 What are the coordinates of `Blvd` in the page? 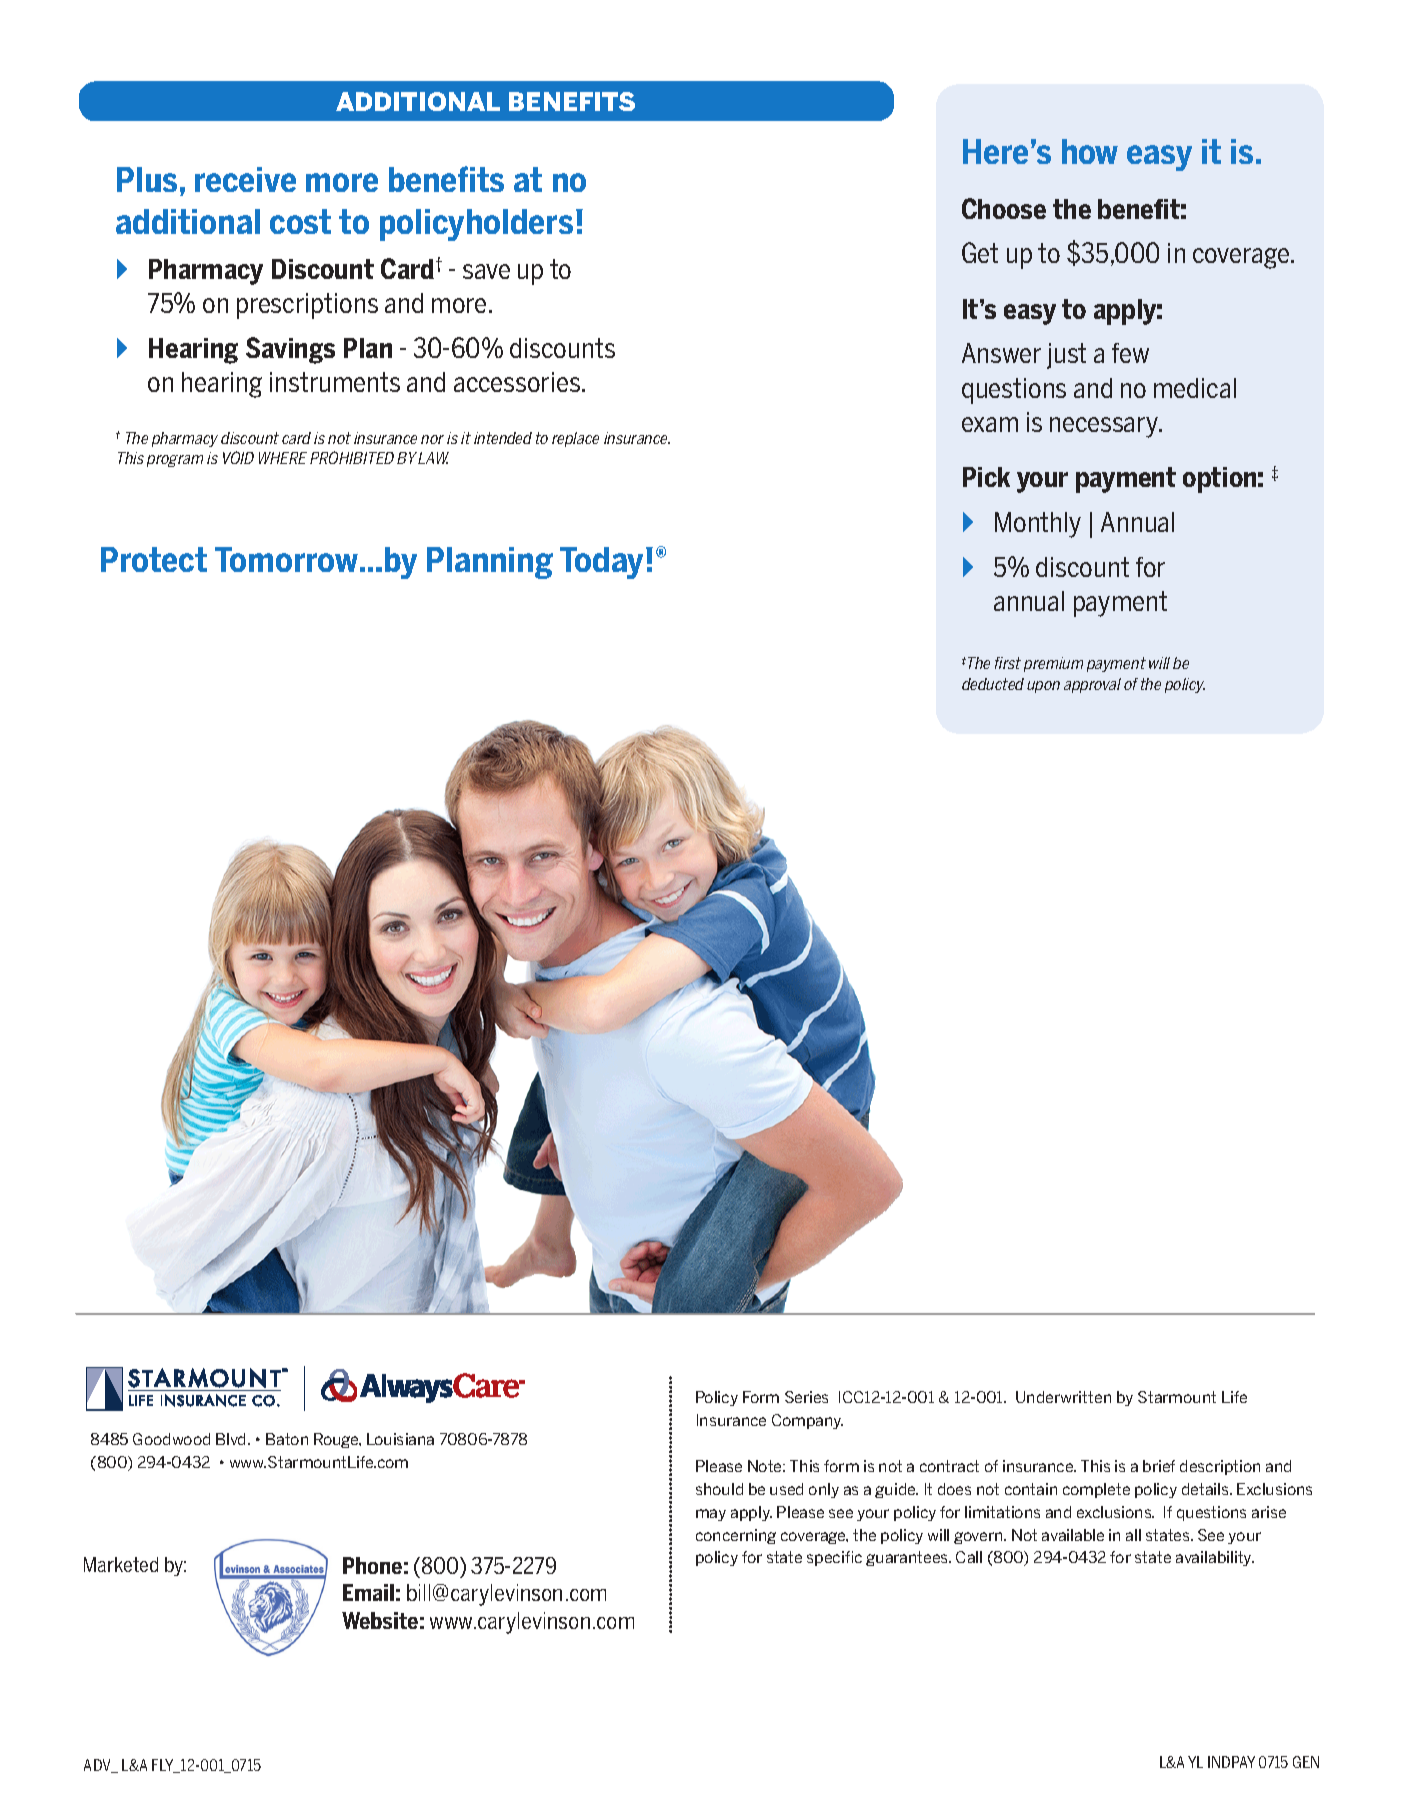 It's located at (232, 1439).
